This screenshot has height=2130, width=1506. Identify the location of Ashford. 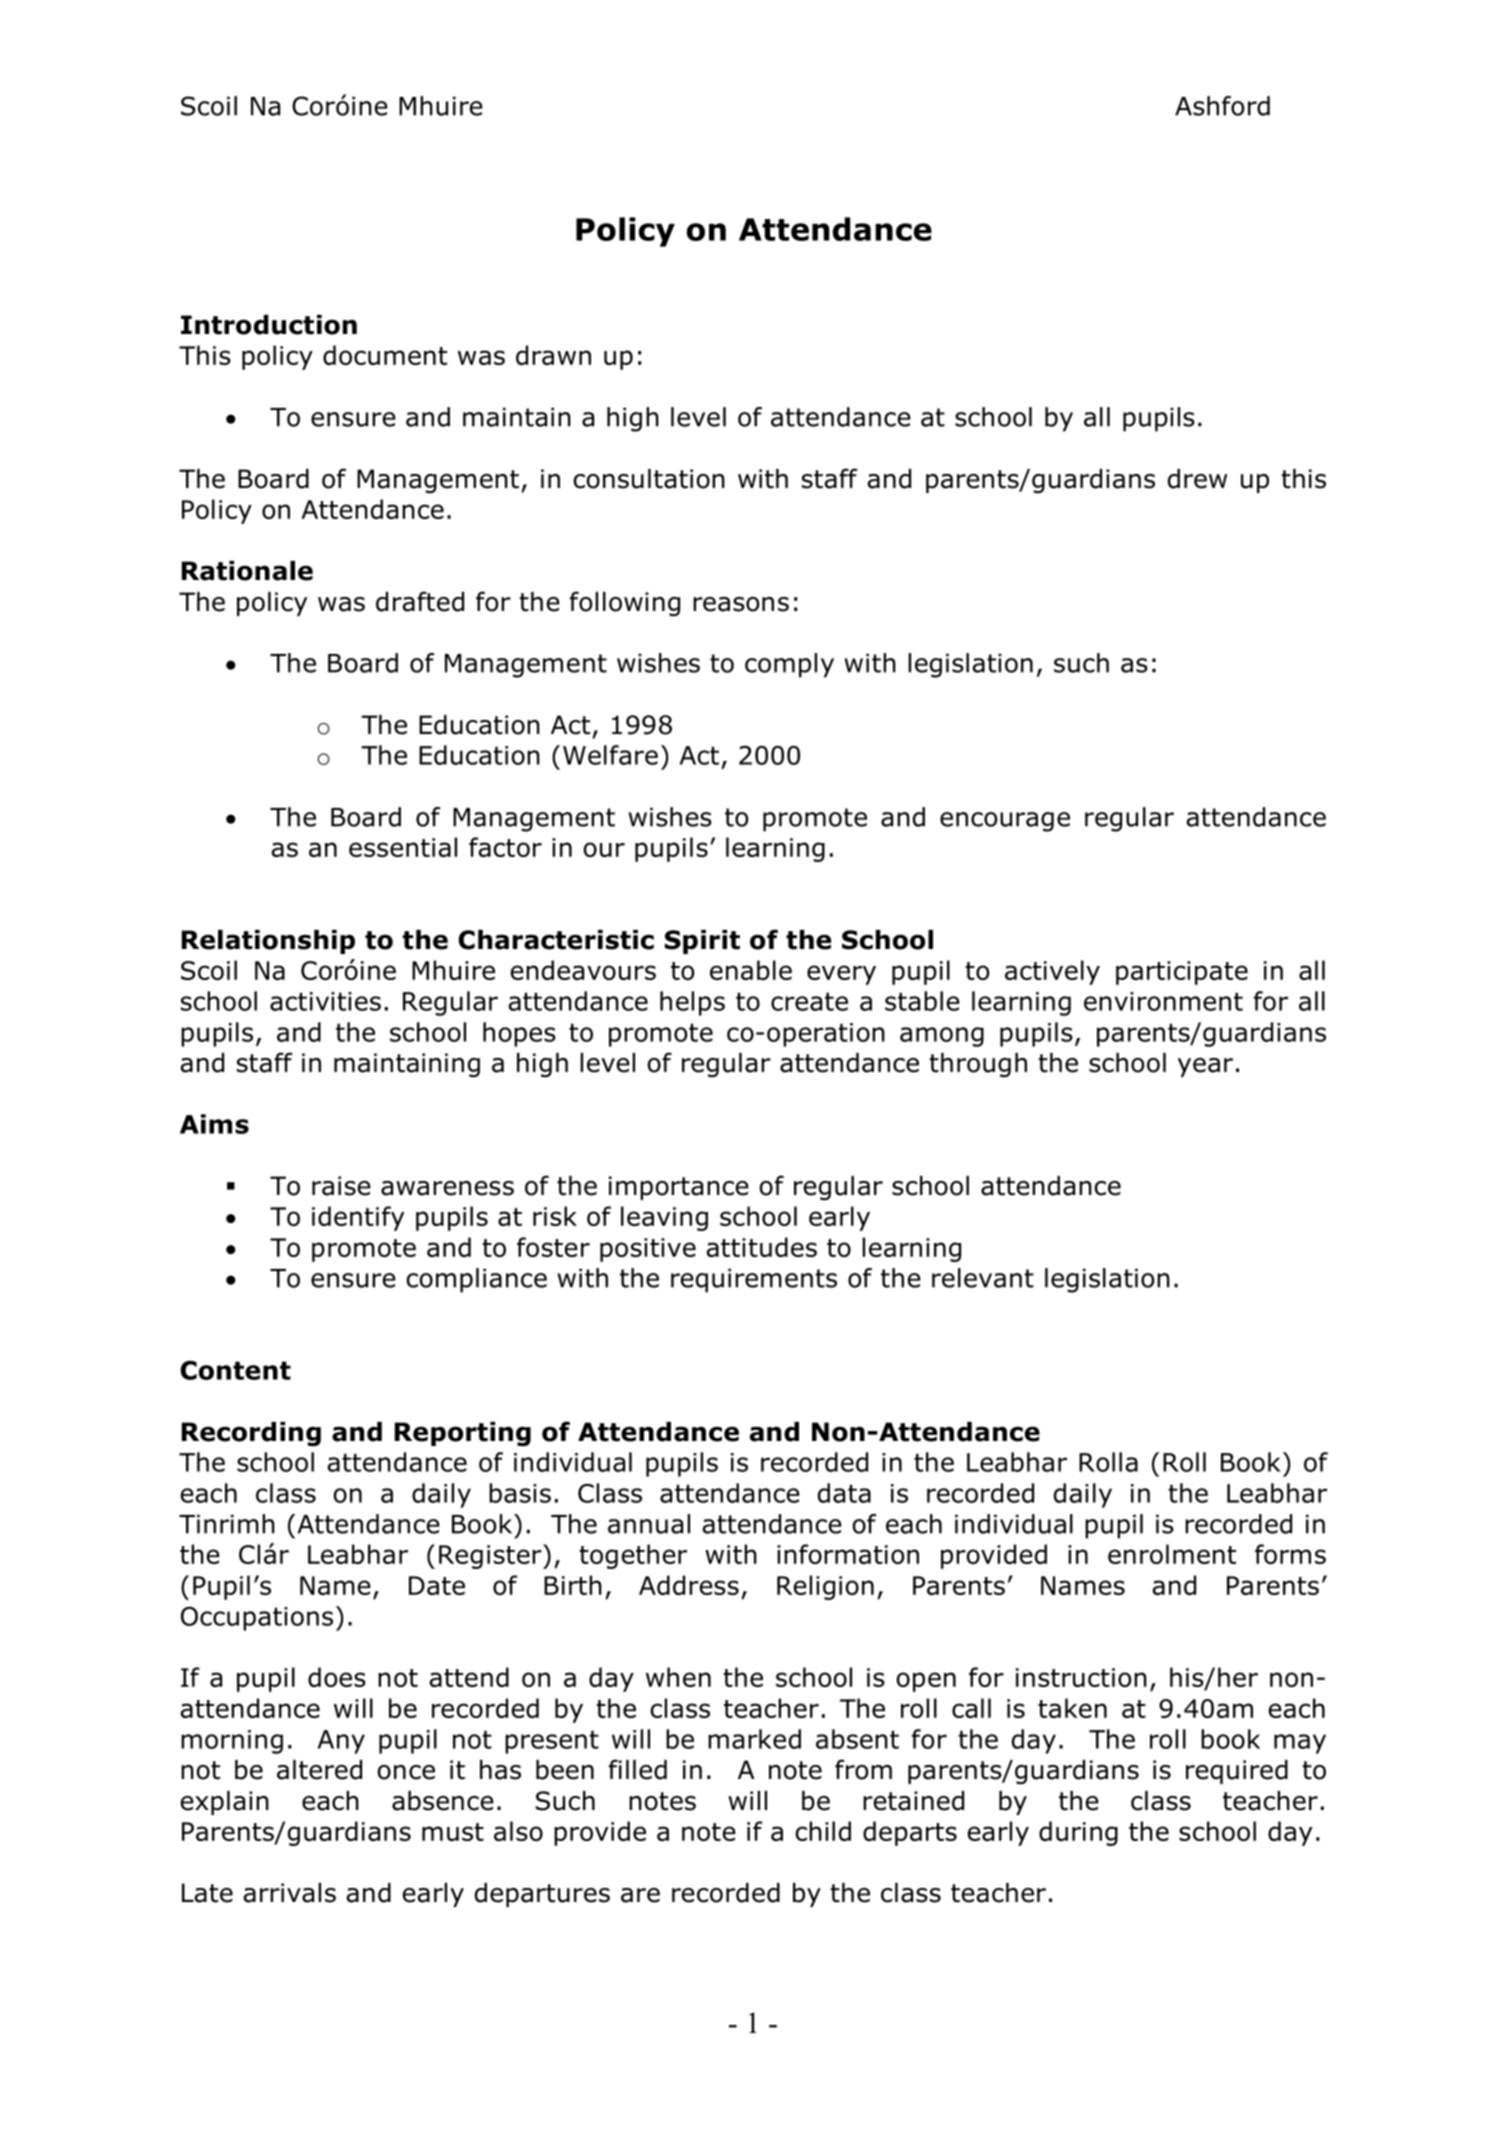
(1222, 106).
